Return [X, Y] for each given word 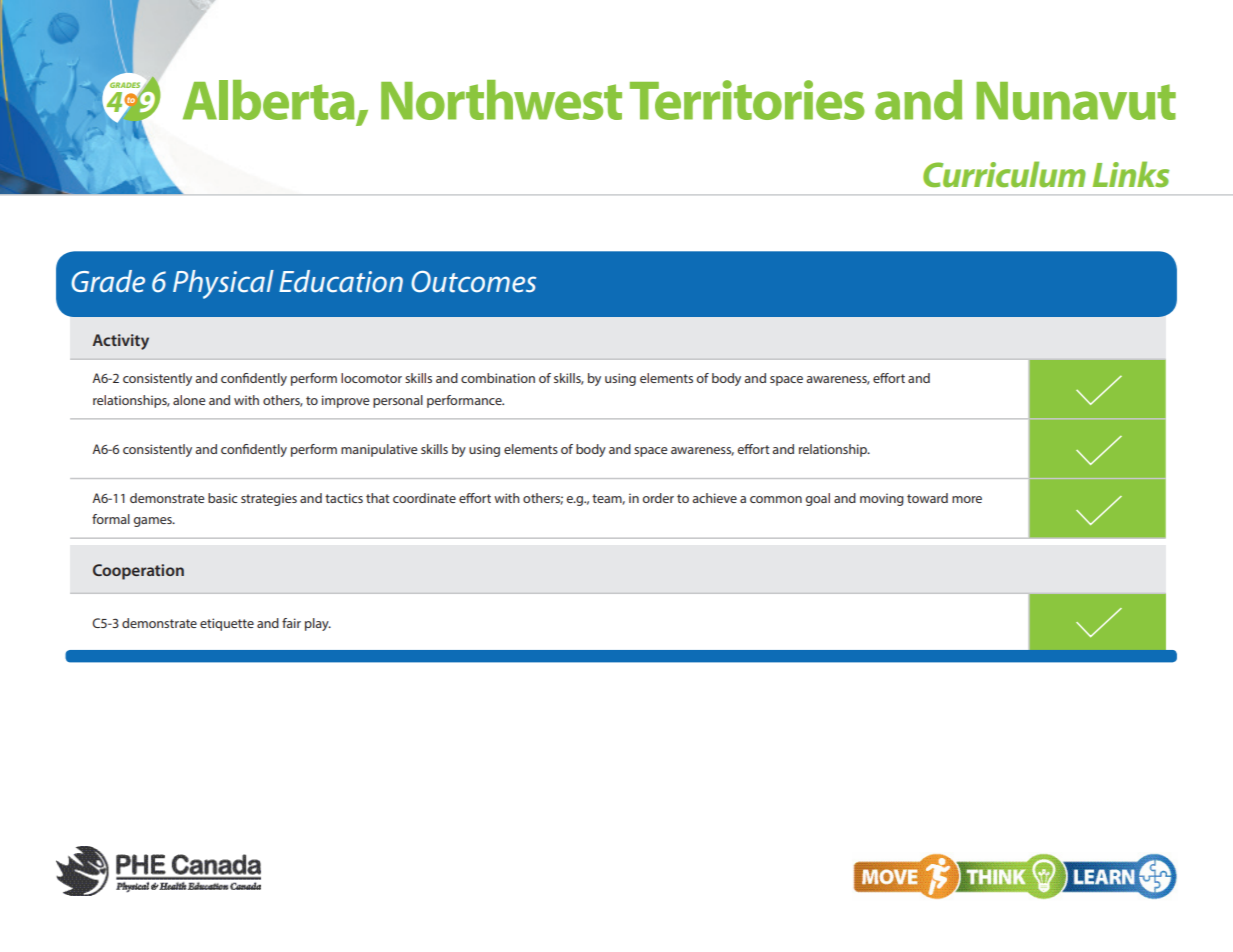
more [967, 499]
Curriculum [1004, 174]
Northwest [501, 100]
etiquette [227, 624]
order [658, 498]
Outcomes [473, 282]
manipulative [379, 450]
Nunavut [1076, 101]
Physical [223, 284]
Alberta [269, 100]
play [318, 624]
